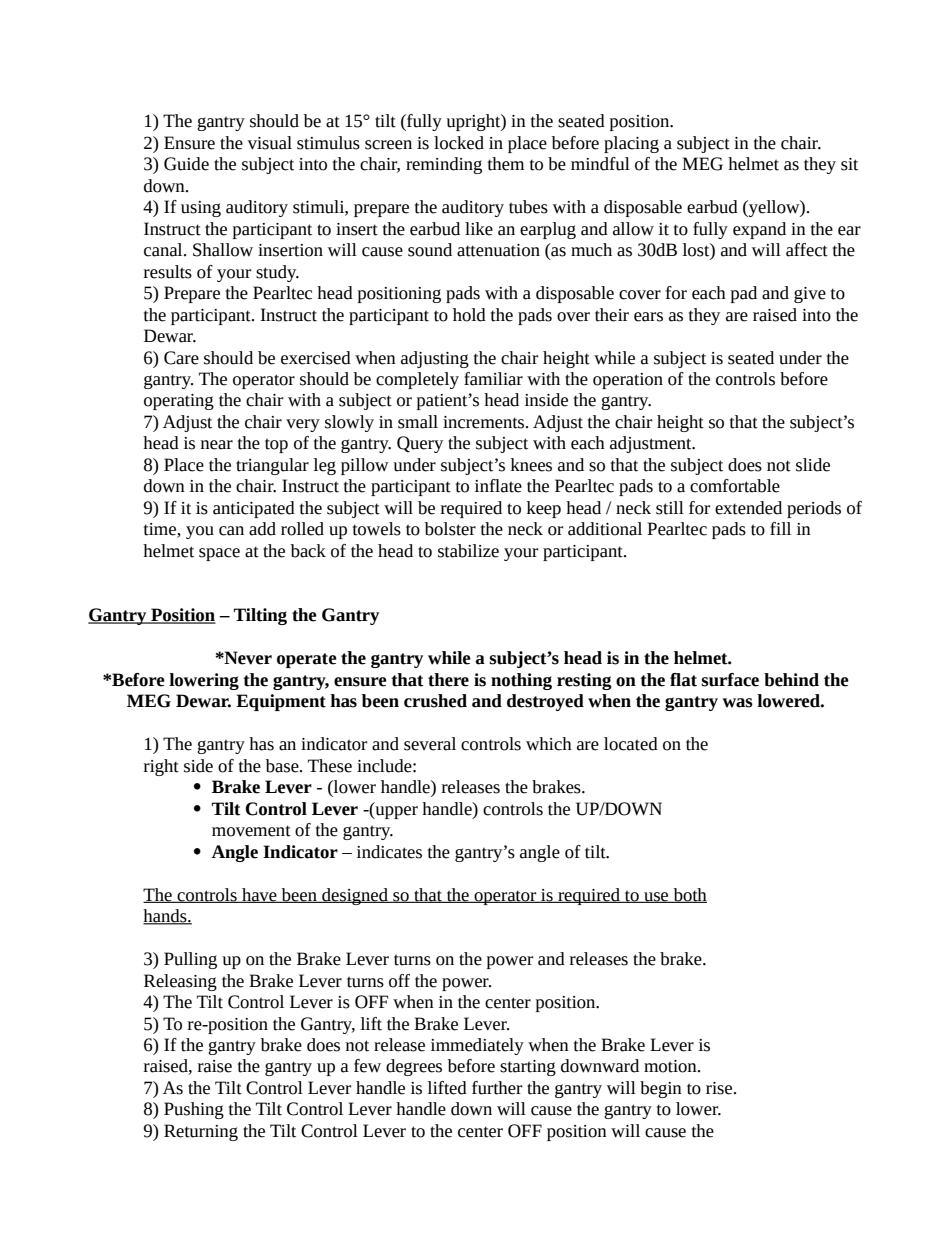 The image size is (952, 1233). What do you see at coordinates (272, 466) in the page?
I see `triangular` at bounding box center [272, 466].
